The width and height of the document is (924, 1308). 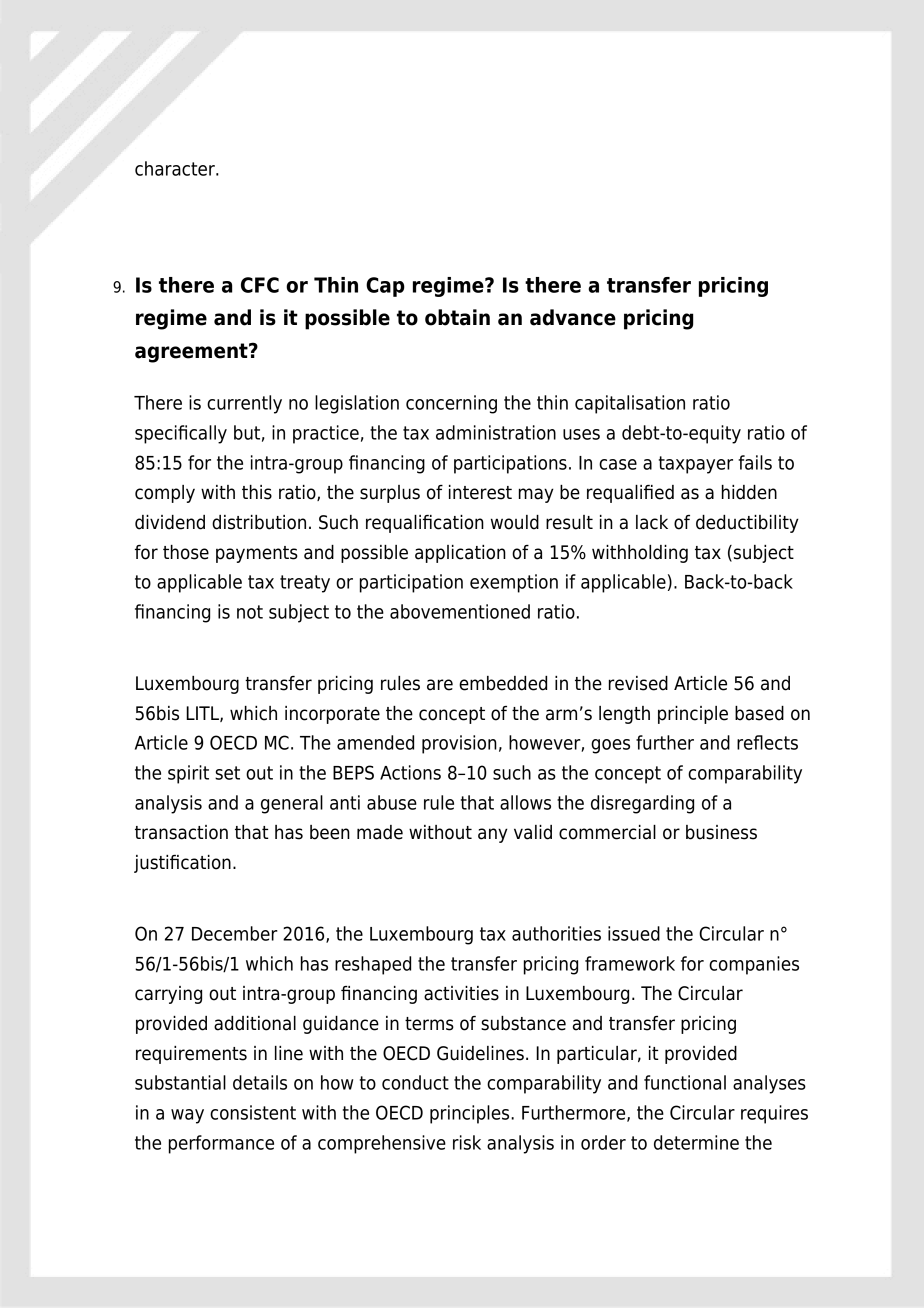 I want to click on any, so click(x=493, y=835).
